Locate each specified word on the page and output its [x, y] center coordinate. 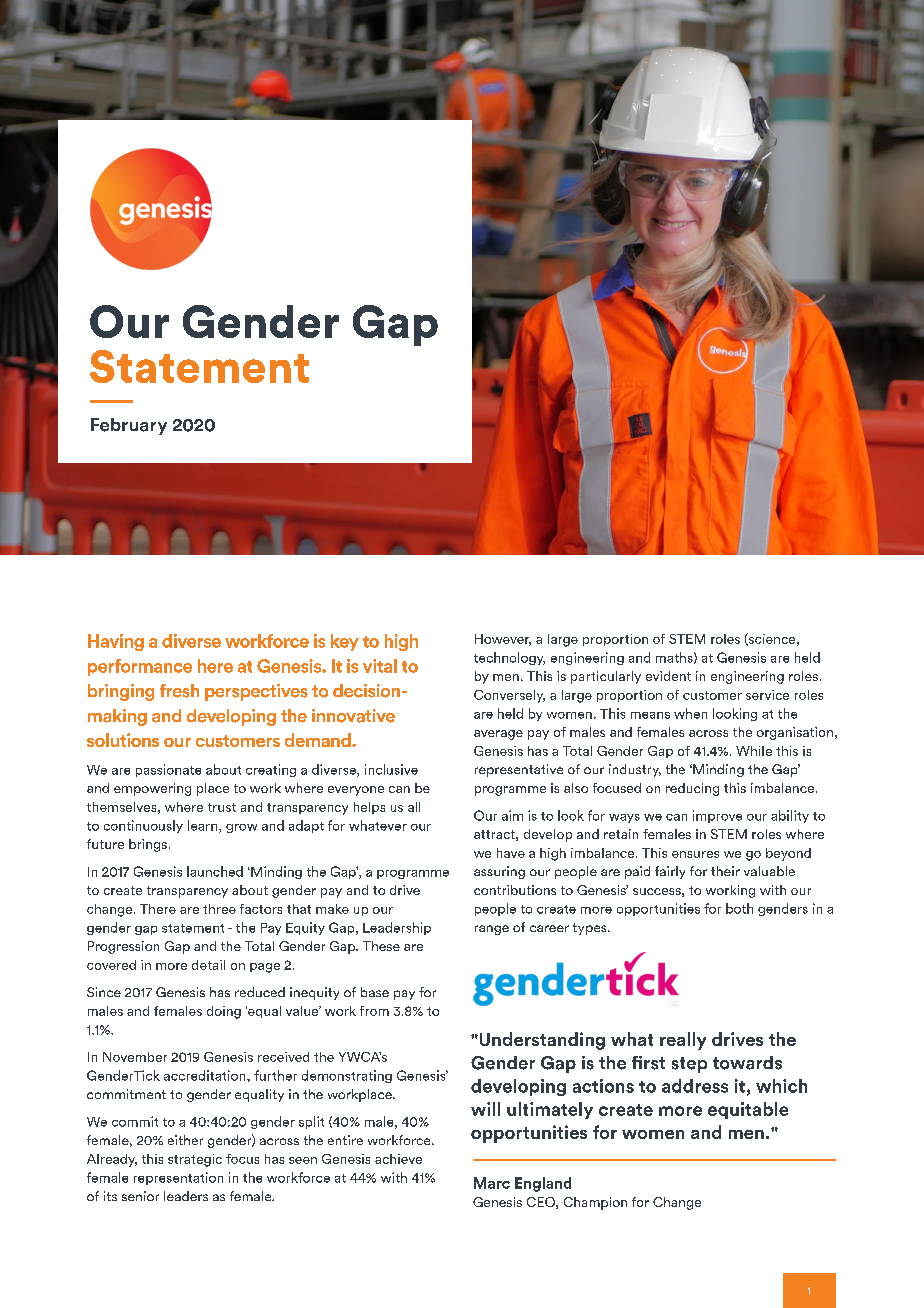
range [492, 930]
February [129, 426]
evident [668, 676]
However [503, 640]
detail [208, 965]
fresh [179, 691]
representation [178, 1178]
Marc [492, 1183]
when [690, 713]
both [739, 908]
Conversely [509, 696]
